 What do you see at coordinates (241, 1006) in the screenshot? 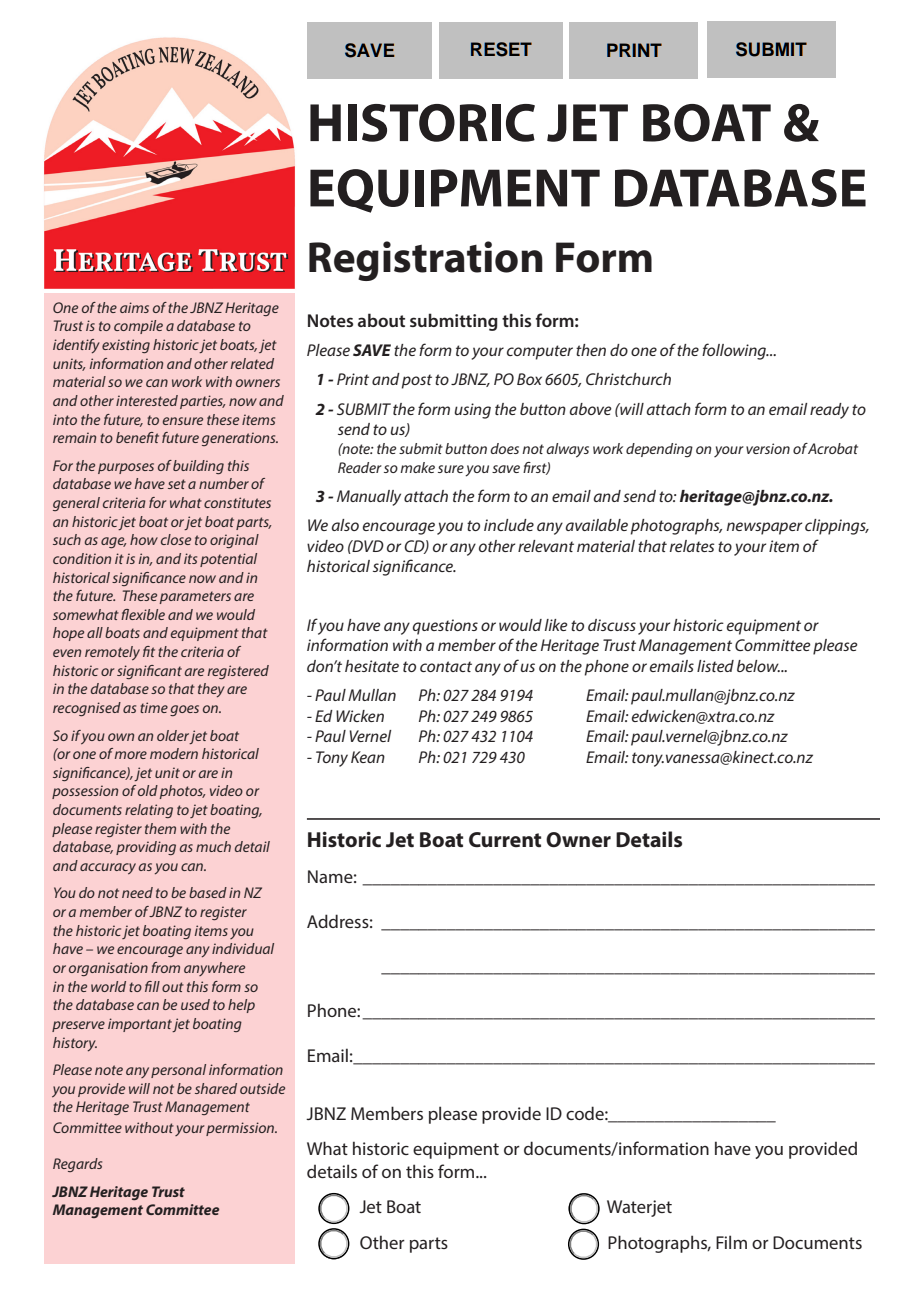
I see `help` at bounding box center [241, 1006].
